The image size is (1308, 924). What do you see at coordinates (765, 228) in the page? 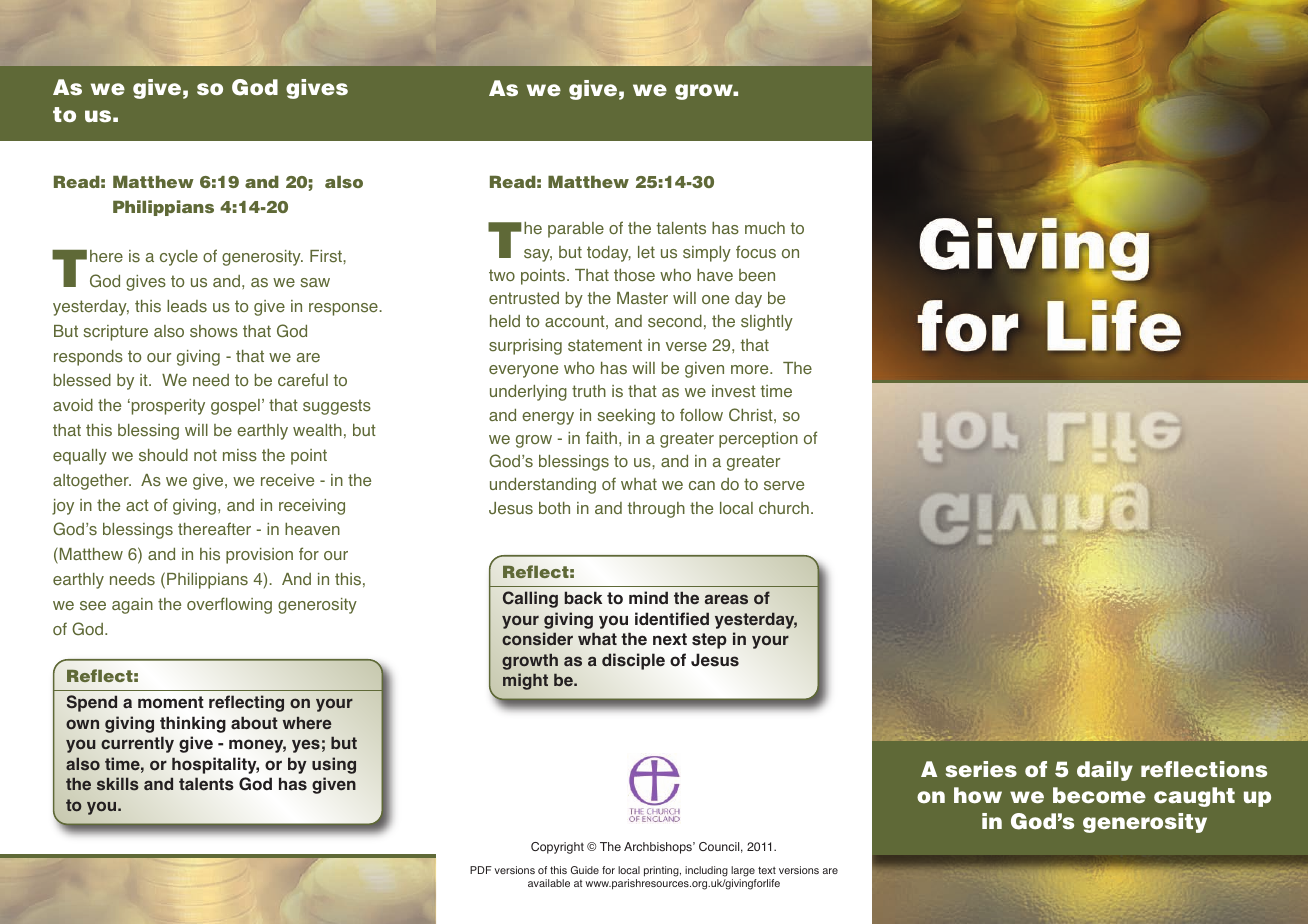
I see `much` at bounding box center [765, 228].
